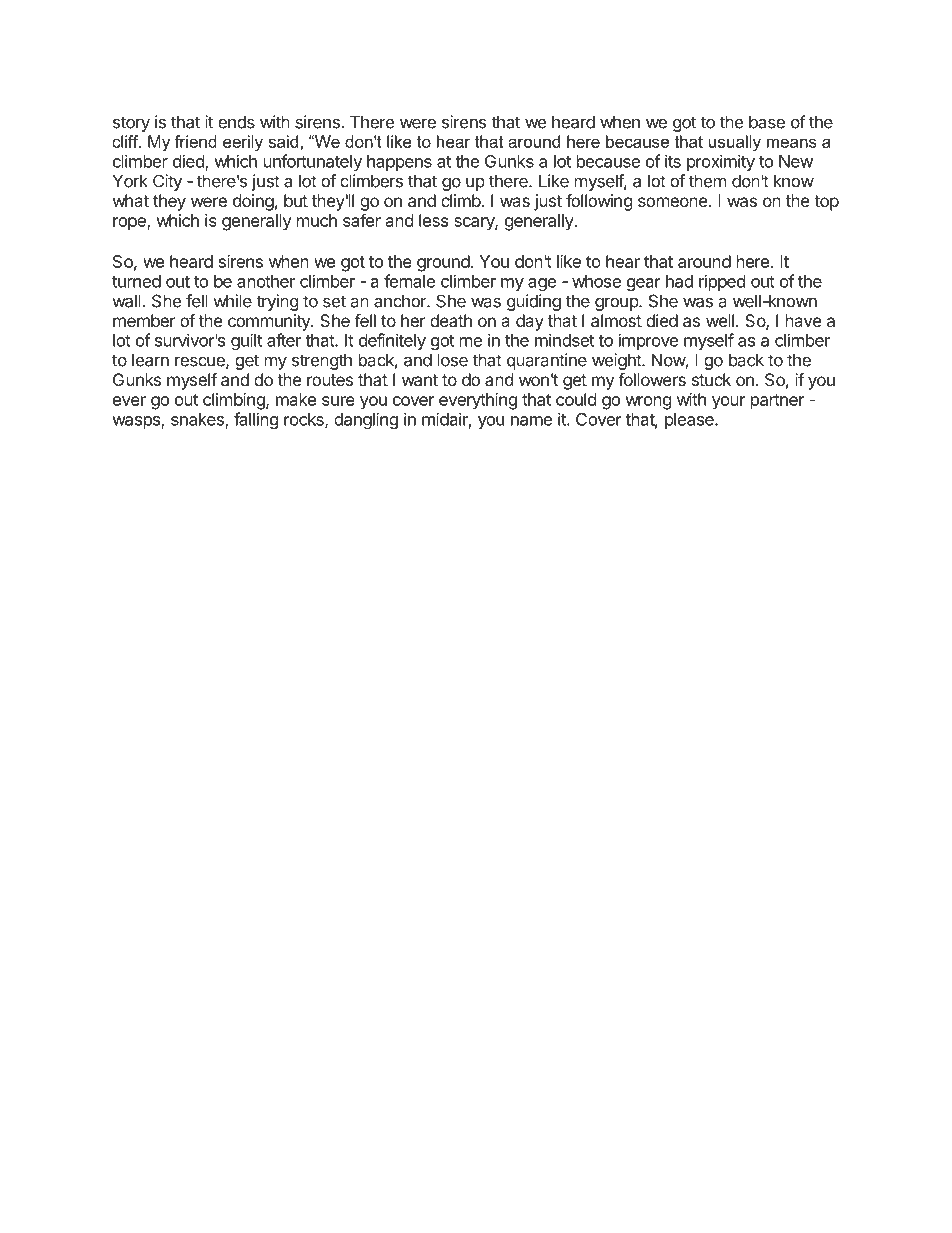 Image resolution: width=952 pixels, height=1233 pixels. I want to click on ripped, so click(722, 282).
